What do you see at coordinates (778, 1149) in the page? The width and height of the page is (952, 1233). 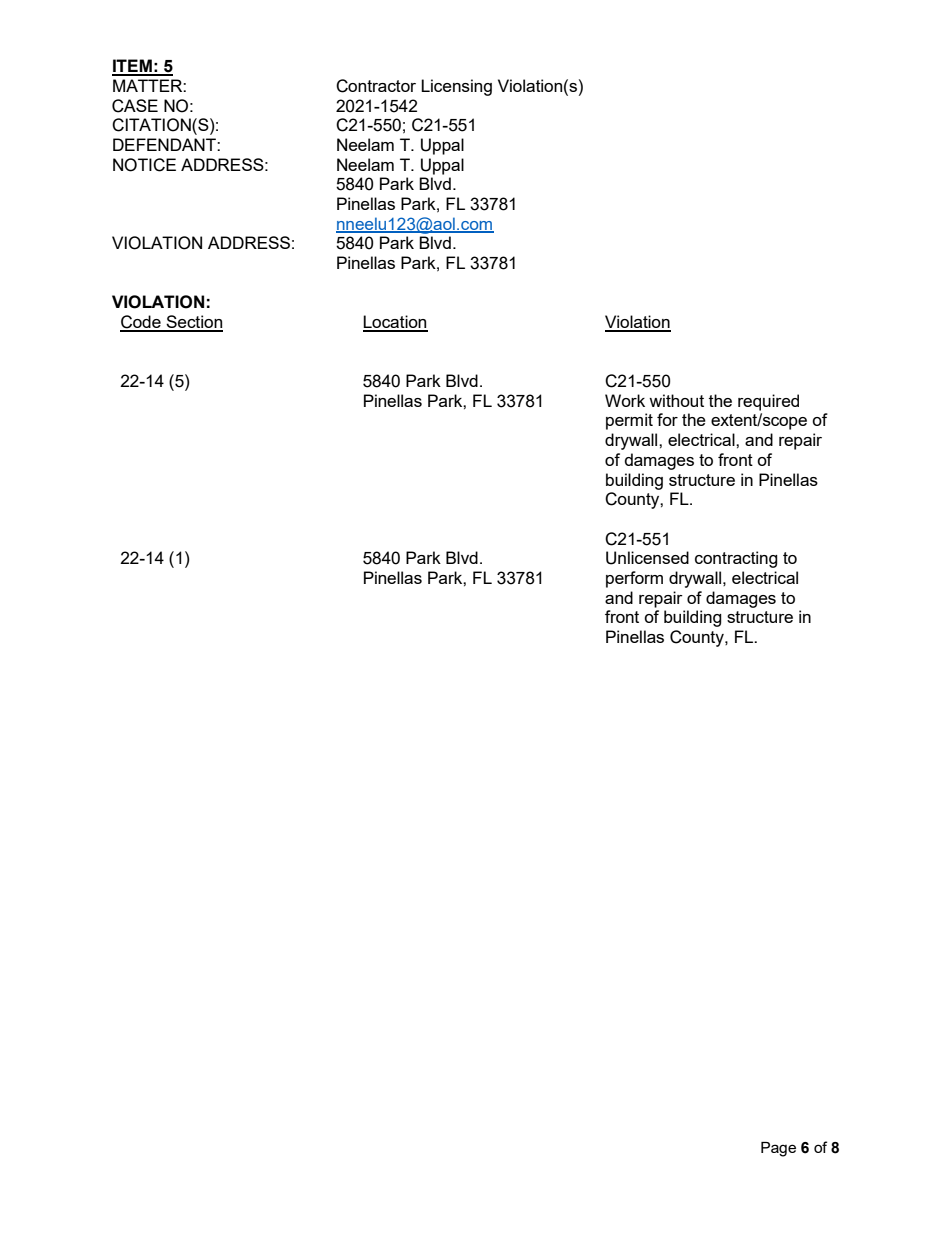 I see `Page` at bounding box center [778, 1149].
